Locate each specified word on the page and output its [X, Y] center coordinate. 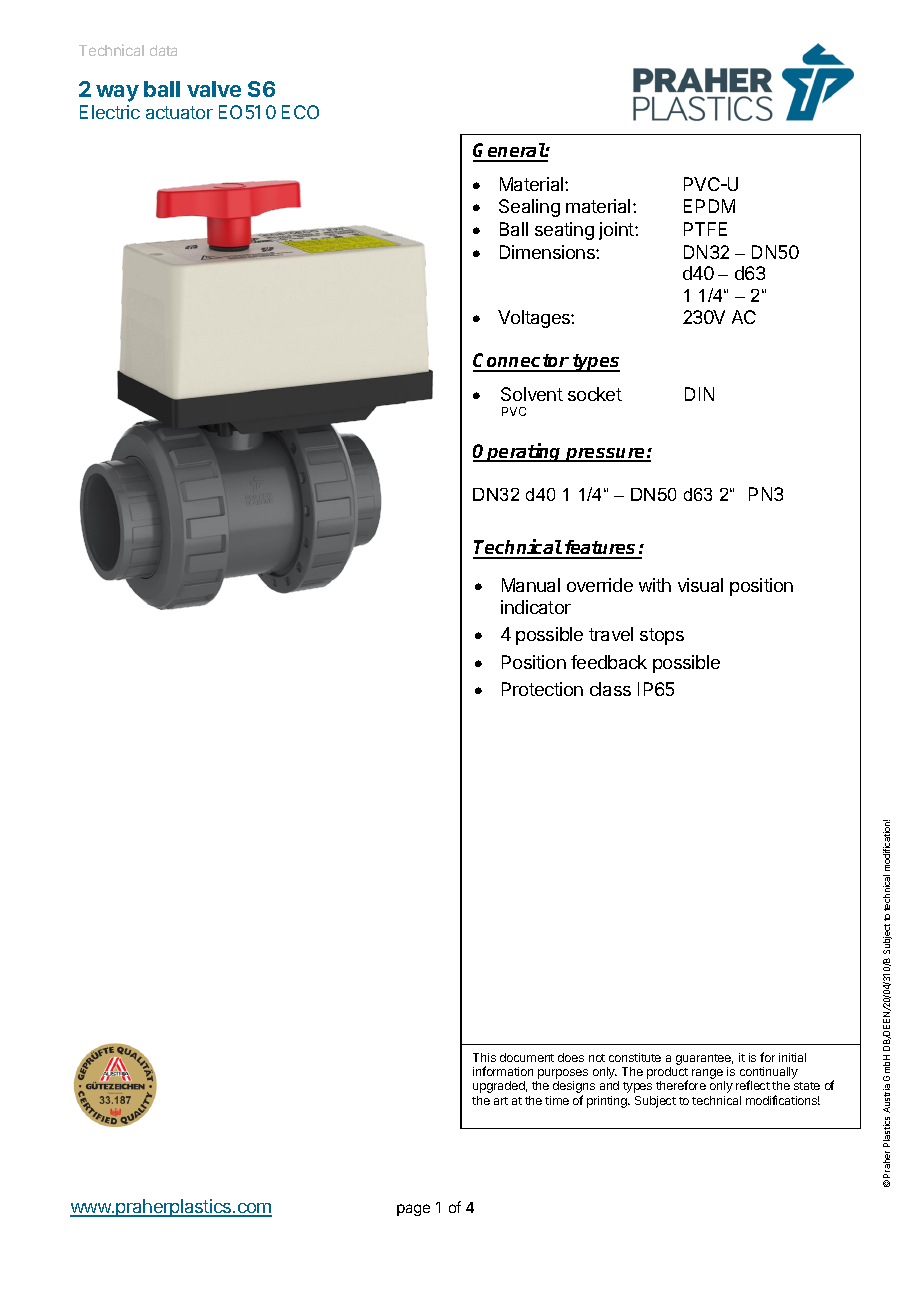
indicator [536, 607]
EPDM [709, 206]
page [413, 1210]
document [527, 1057]
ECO [300, 112]
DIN [699, 394]
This [484, 1057]
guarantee [704, 1059]
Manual [531, 585]
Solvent [532, 394]
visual [700, 585]
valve [214, 89]
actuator [179, 112]
